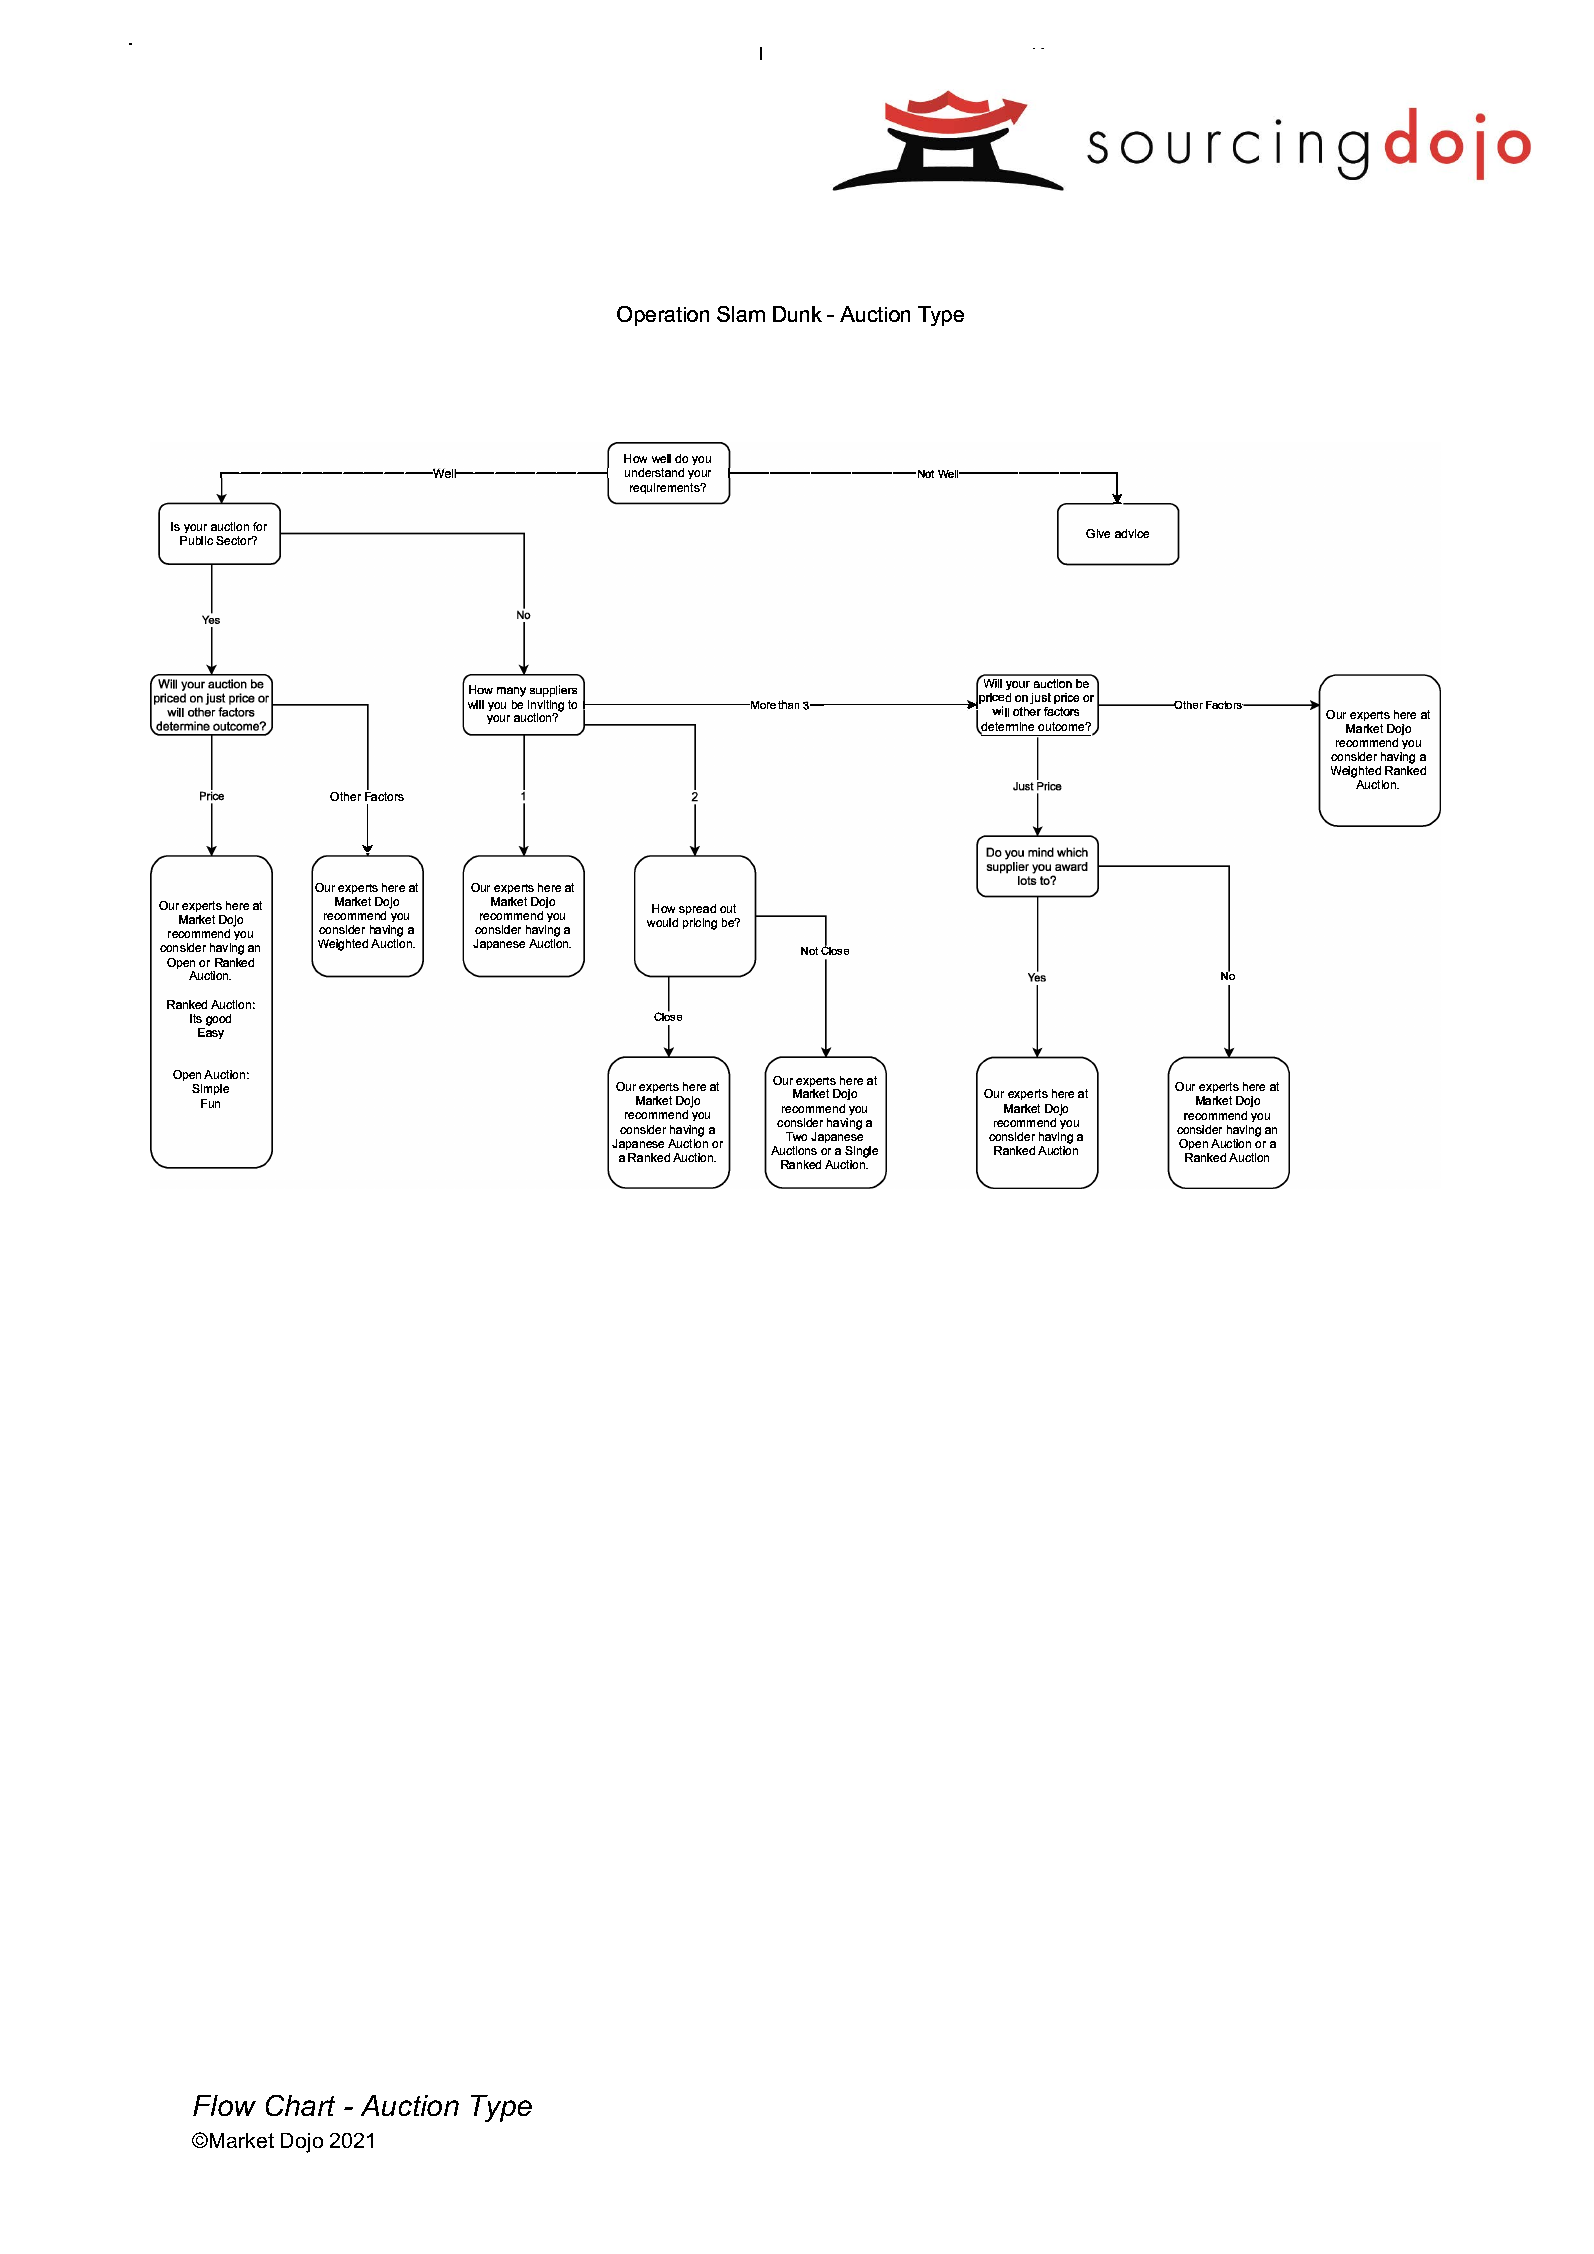 The width and height of the page is (1594, 2254). I want to click on Give, so click(1098, 533).
